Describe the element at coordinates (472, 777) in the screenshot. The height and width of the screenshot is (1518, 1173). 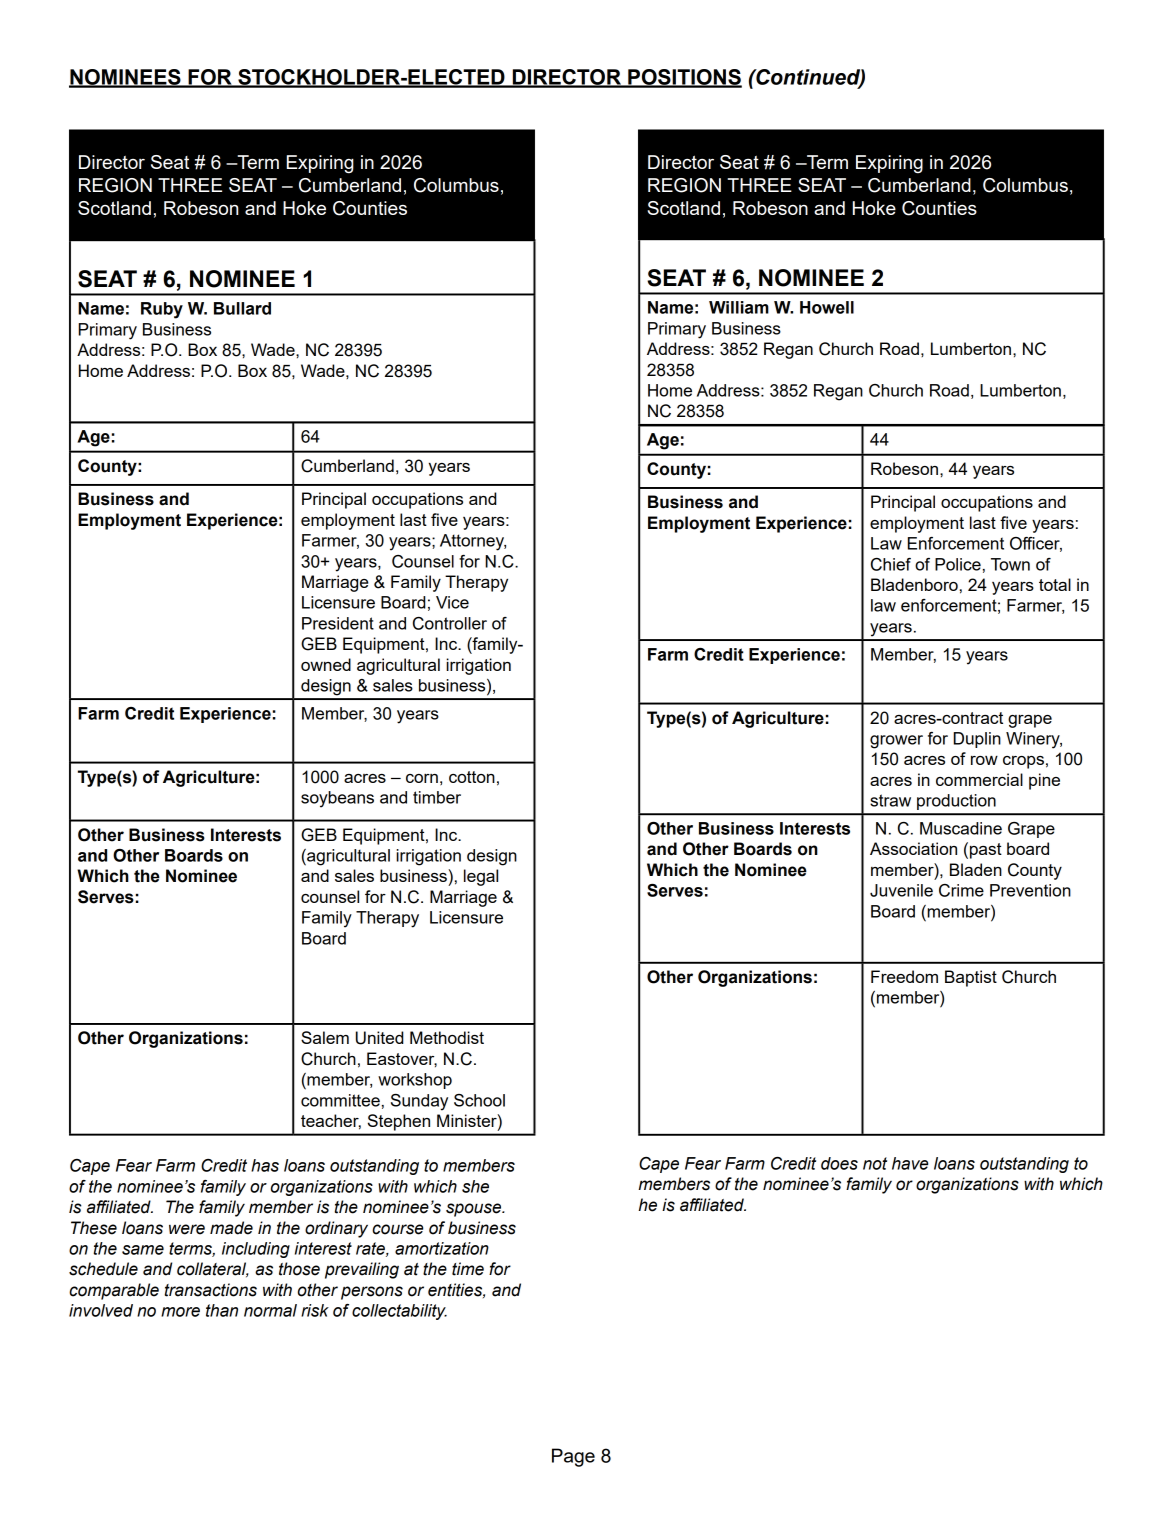
I see `cotton` at that location.
